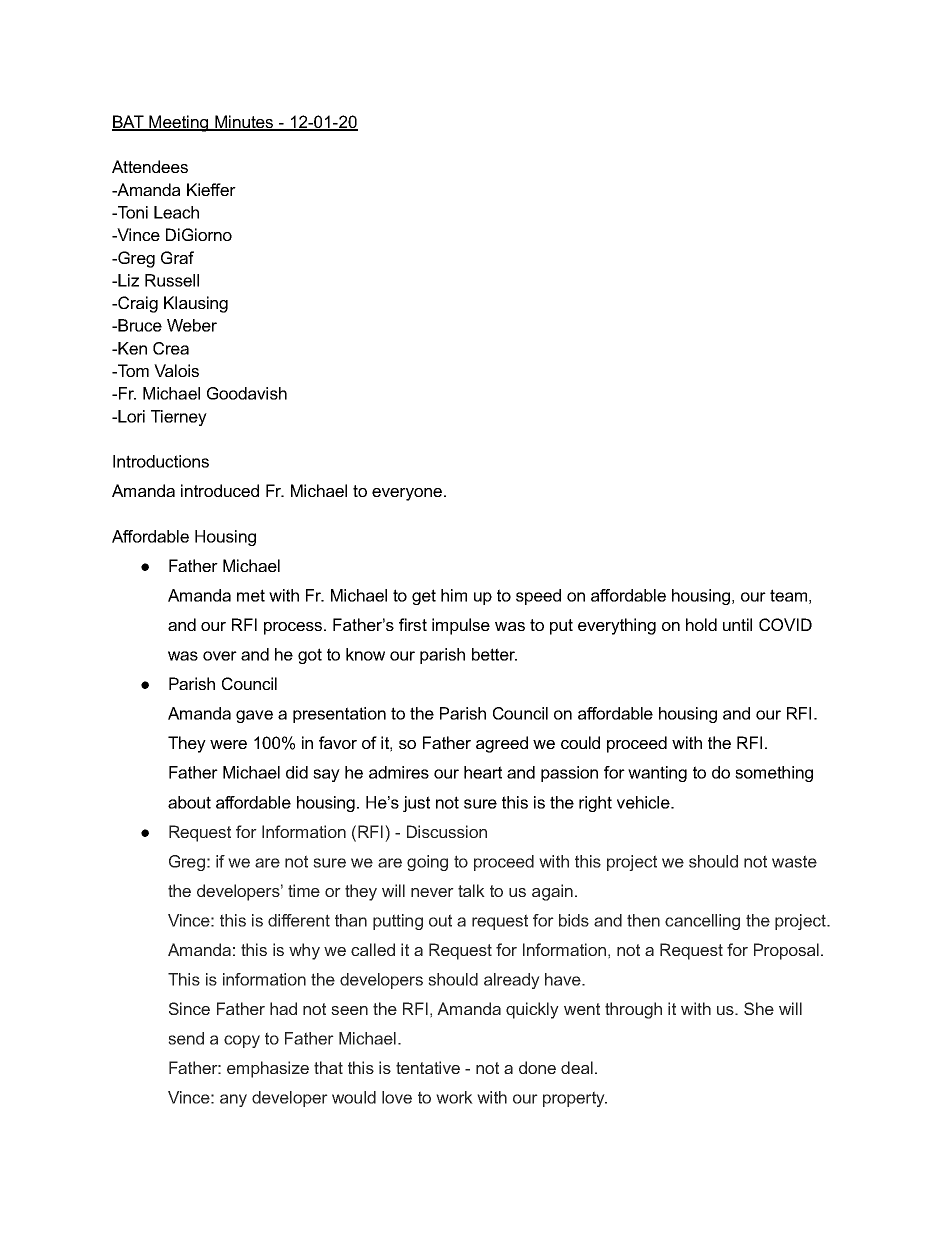 This image has height=1233, width=952. Describe the element at coordinates (220, 656) in the image. I see `over` at that location.
